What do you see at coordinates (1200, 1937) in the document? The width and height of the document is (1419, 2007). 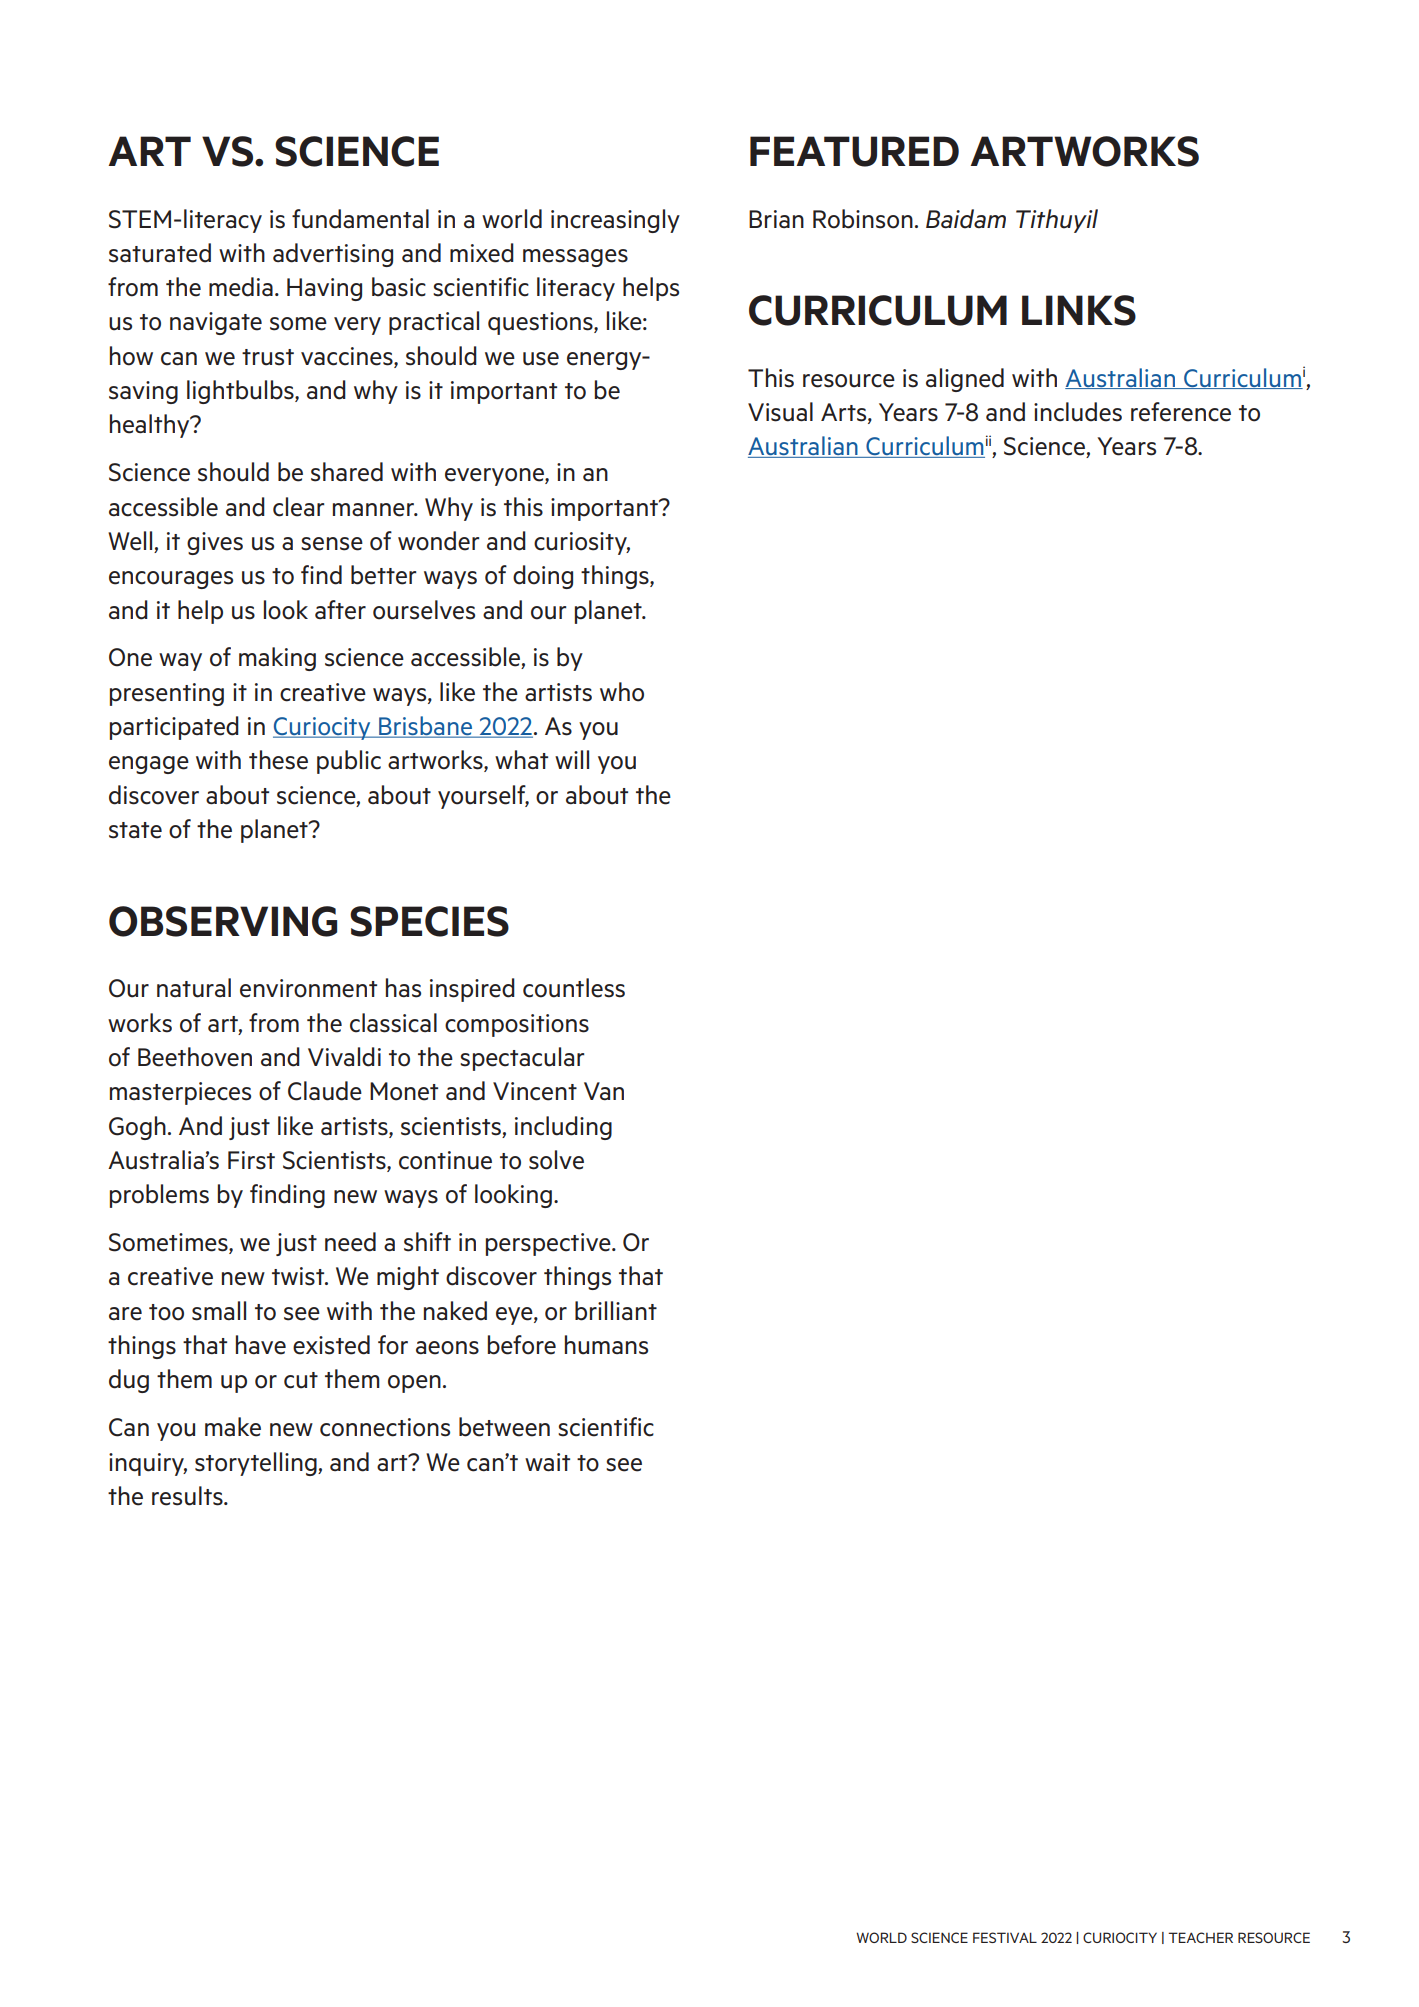 I see `TEACHER` at bounding box center [1200, 1937].
